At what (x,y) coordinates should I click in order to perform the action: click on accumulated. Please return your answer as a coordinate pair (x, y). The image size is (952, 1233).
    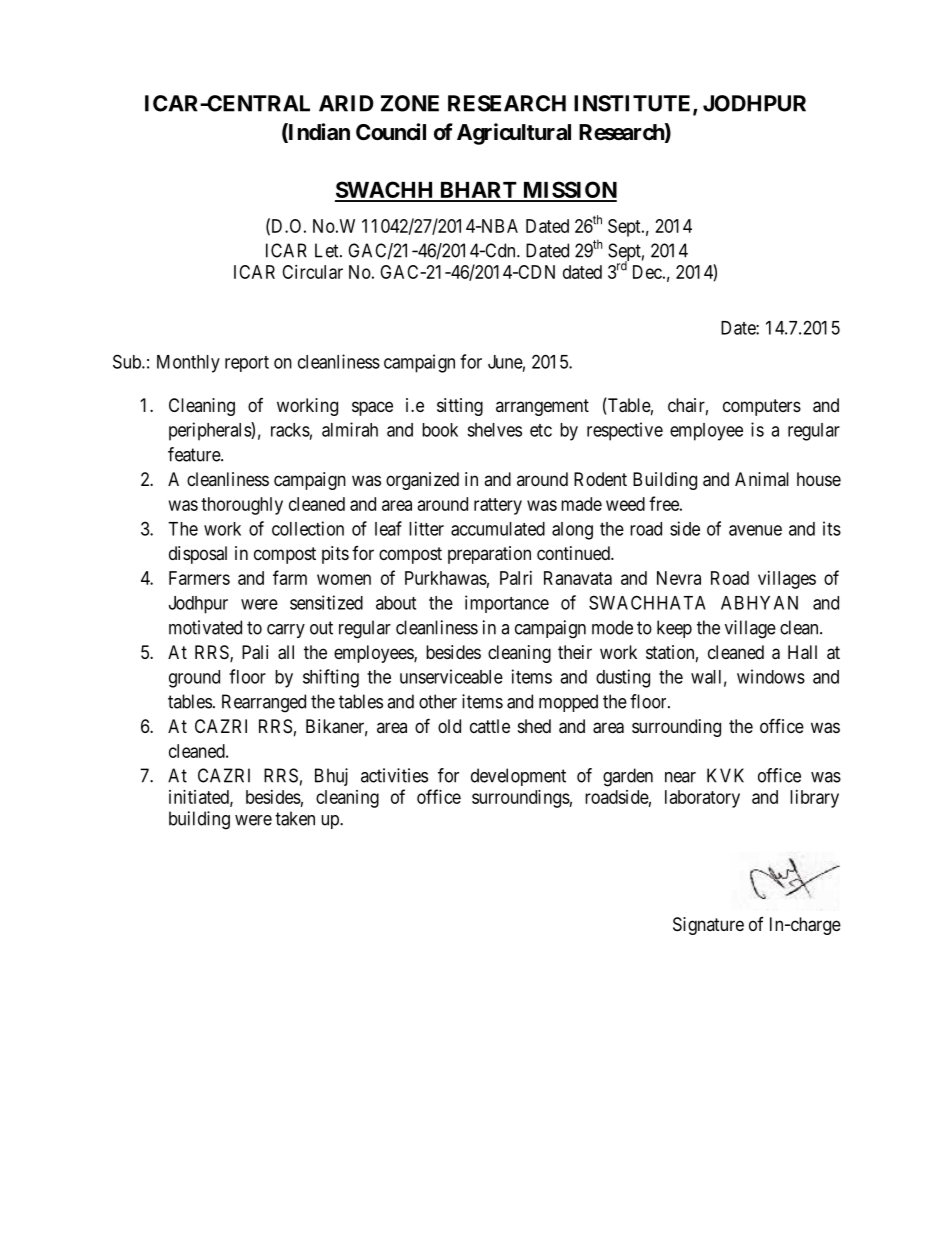
    Looking at the image, I should click on (498, 529).
